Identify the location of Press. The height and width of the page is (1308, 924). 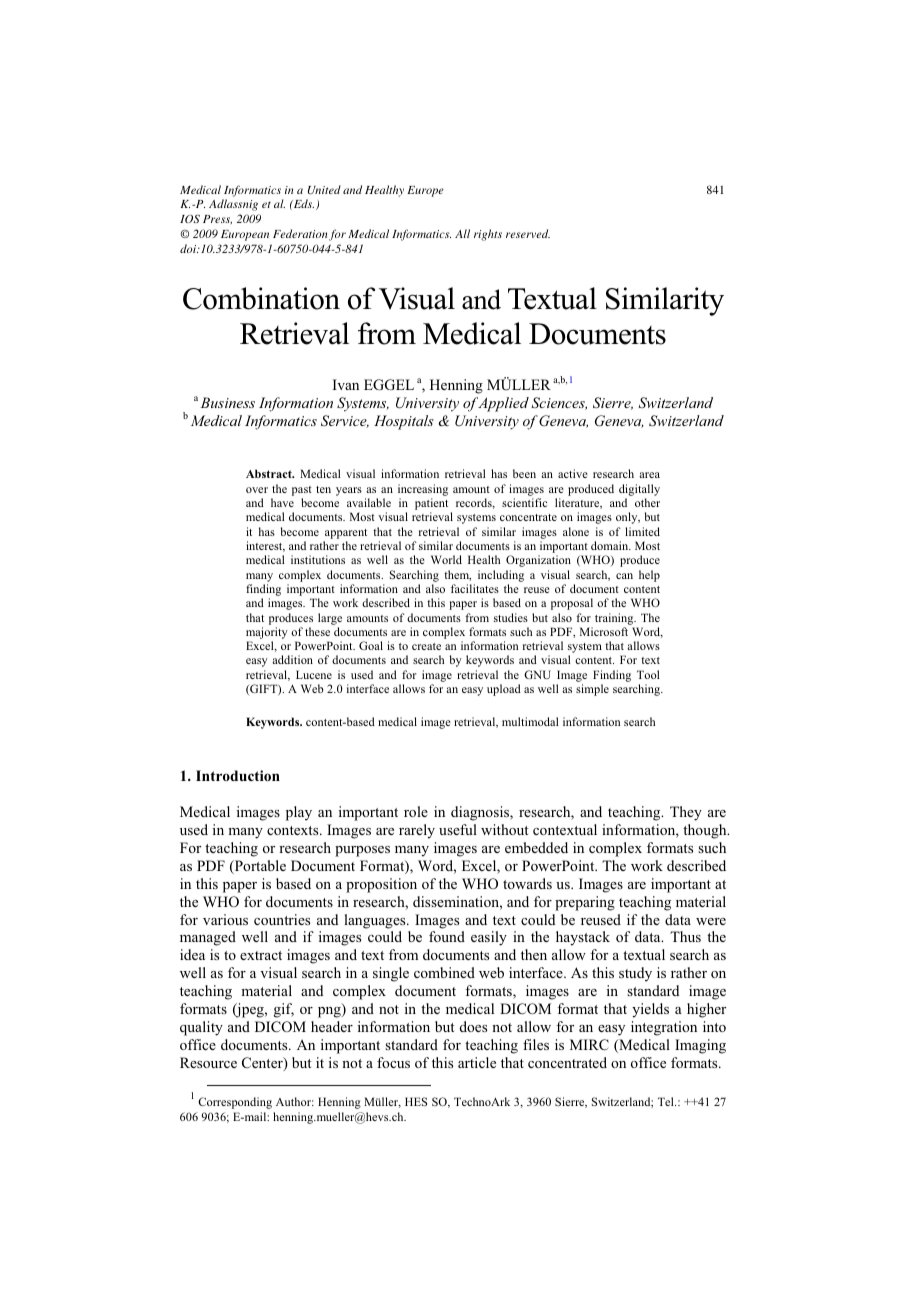
(217, 219).
